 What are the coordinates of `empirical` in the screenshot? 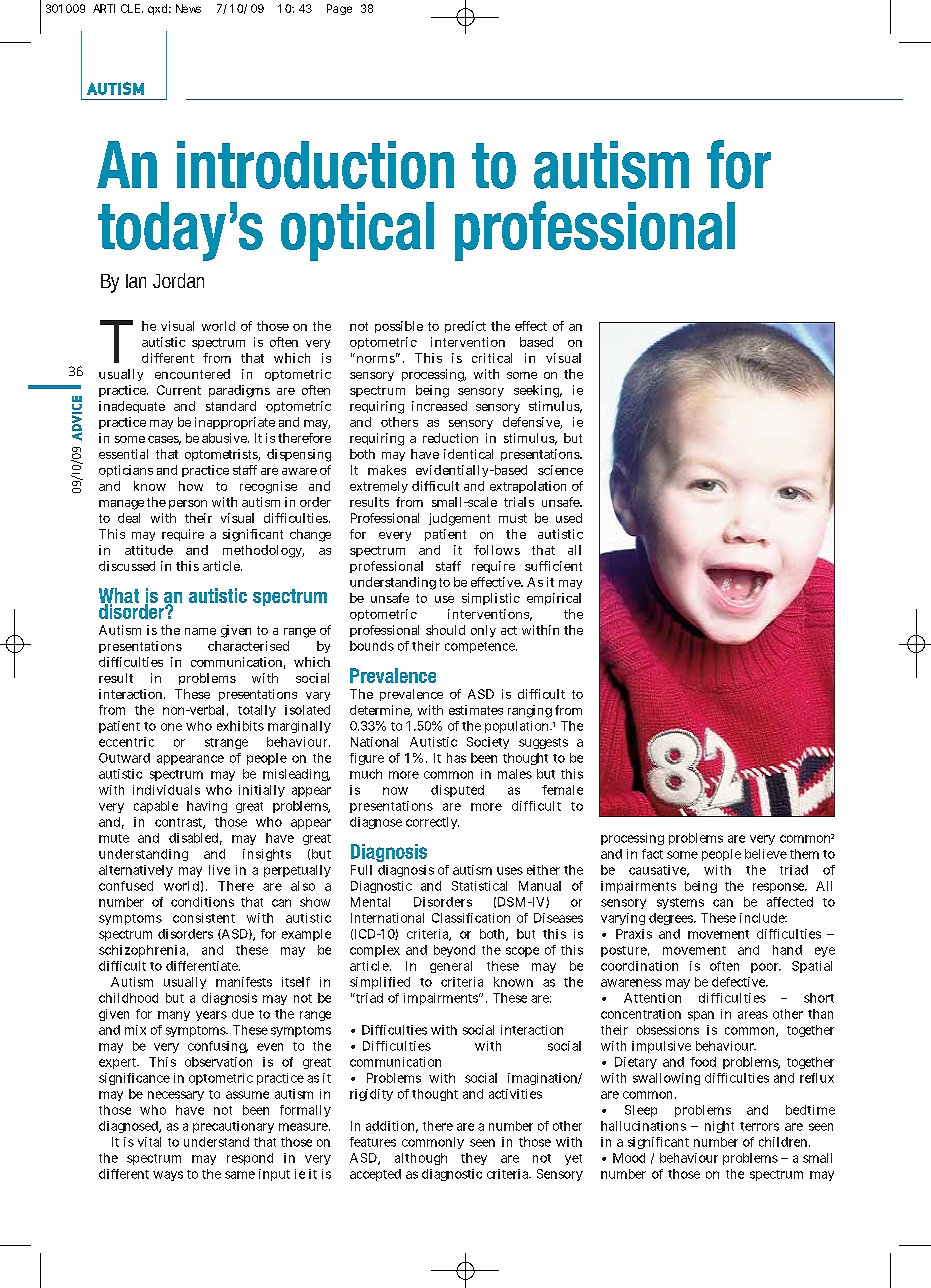 It's located at (554, 599).
